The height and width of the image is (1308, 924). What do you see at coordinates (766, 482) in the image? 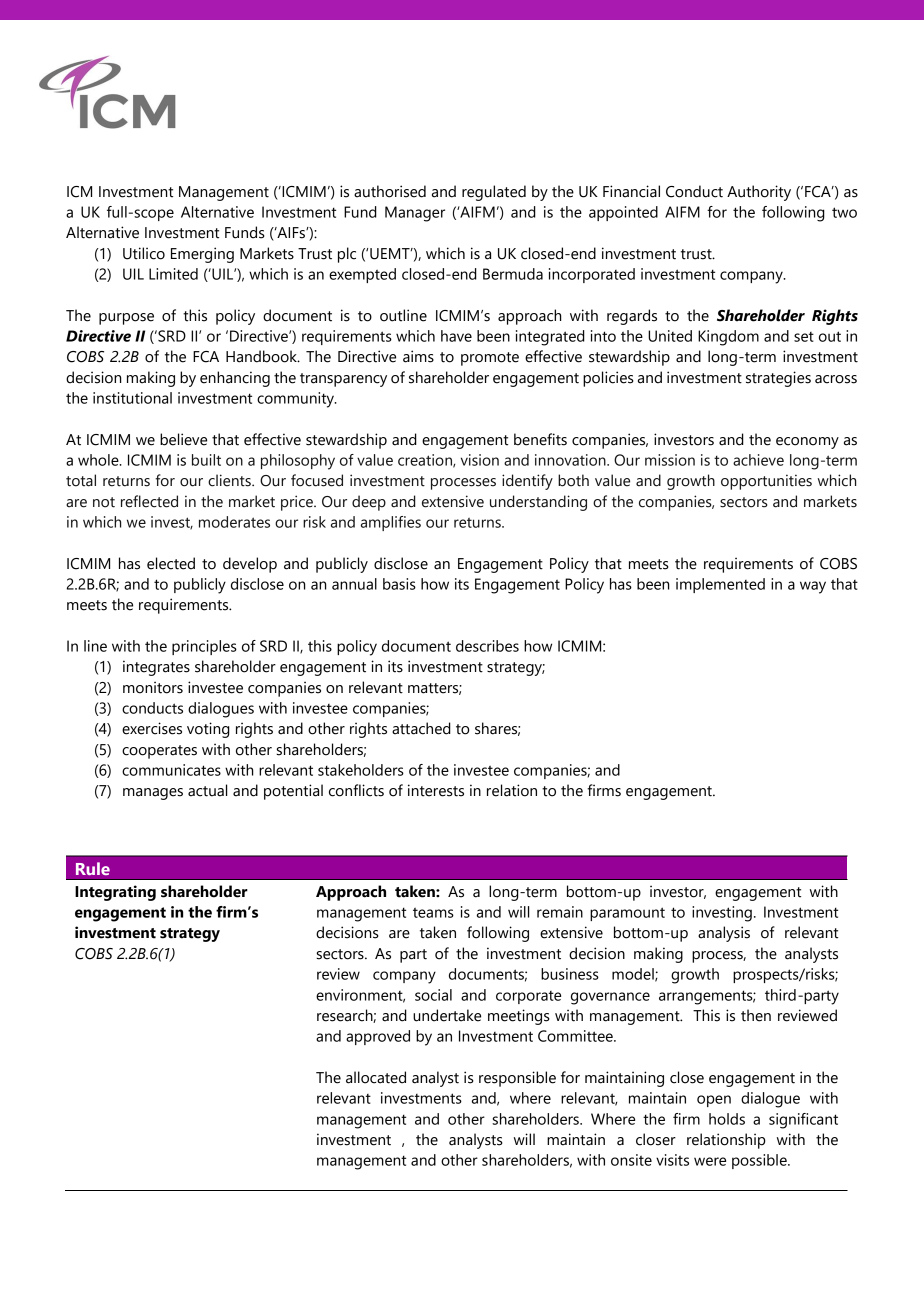
I see `opportunities` at bounding box center [766, 482].
